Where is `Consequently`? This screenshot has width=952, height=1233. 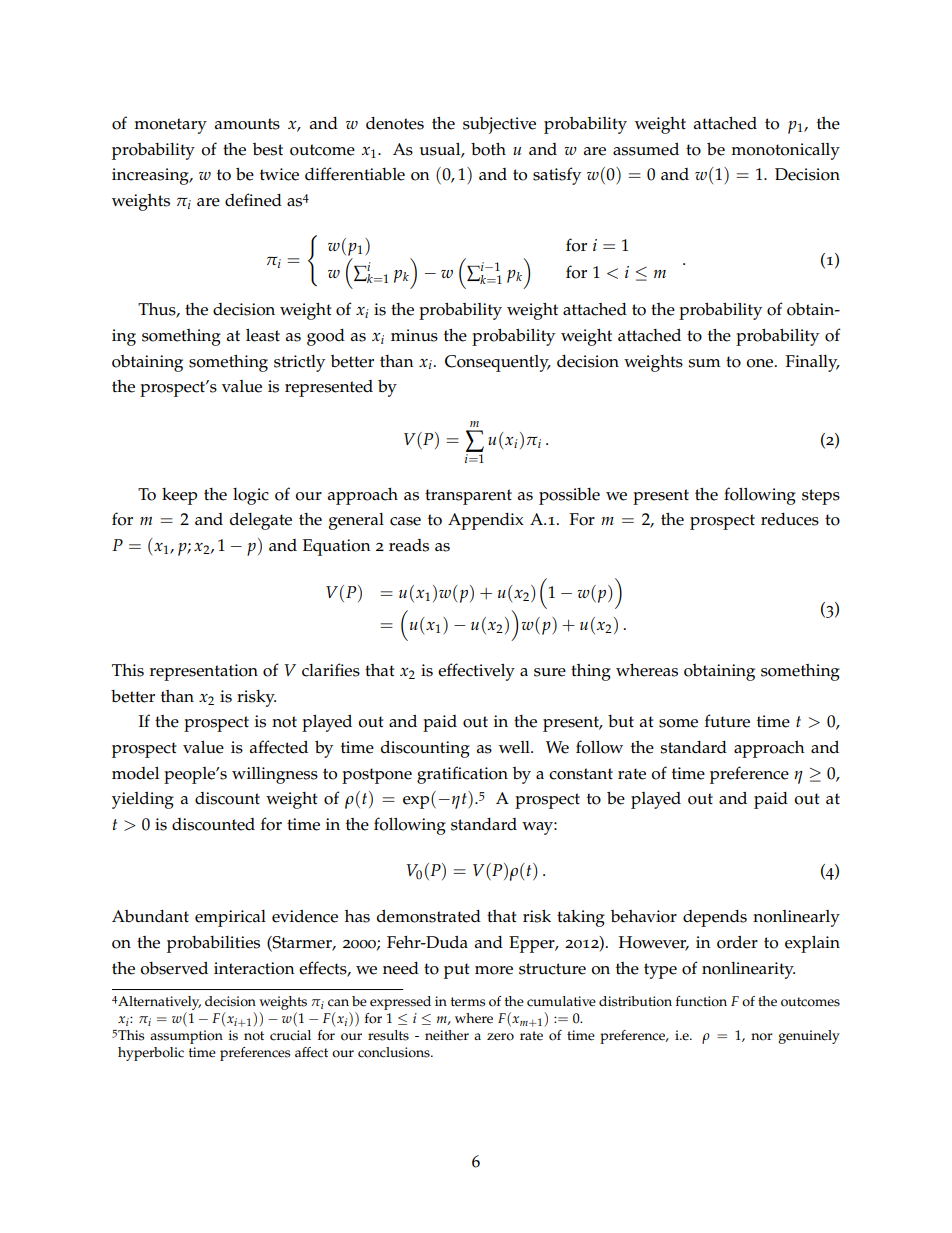
Consequently is located at coordinates (498, 363).
